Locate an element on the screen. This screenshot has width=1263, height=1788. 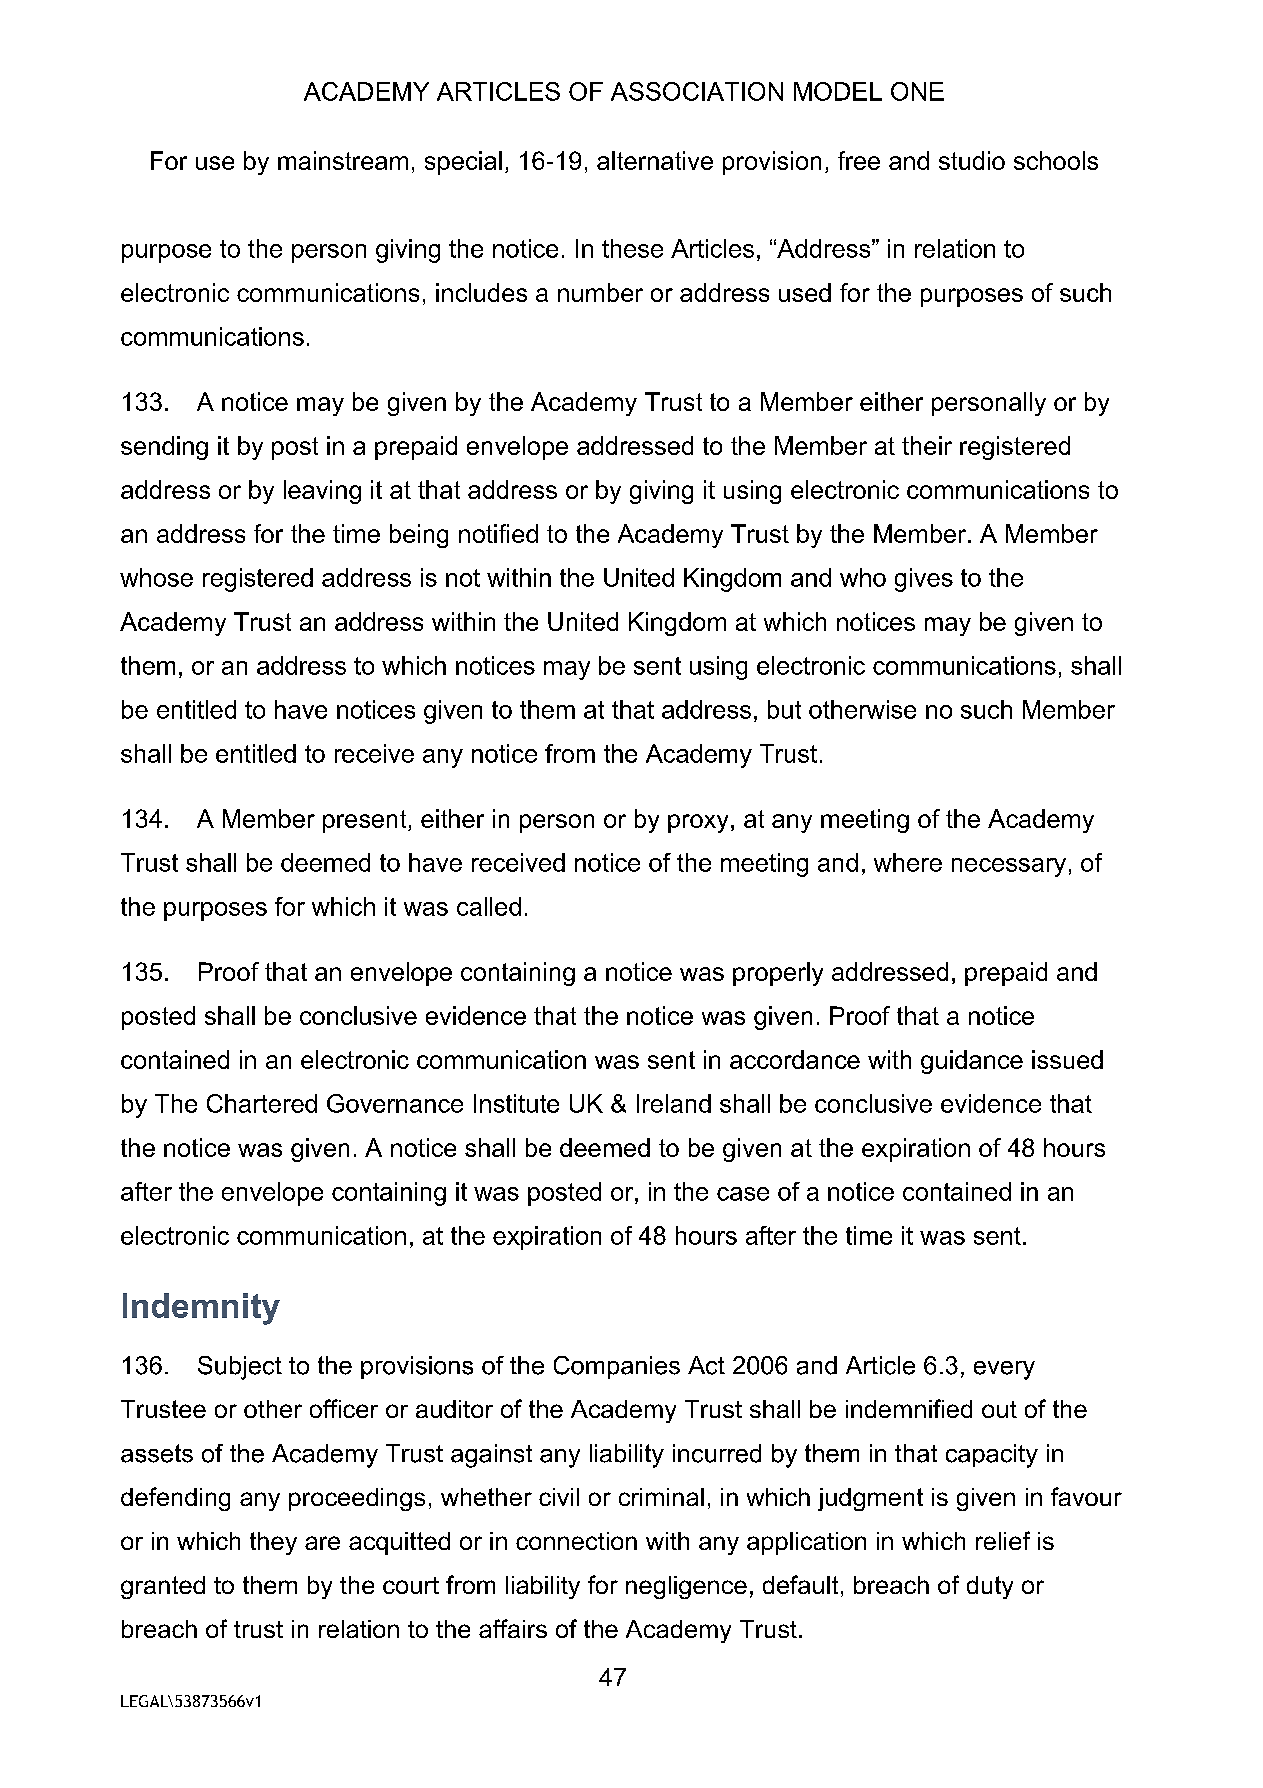
negligence is located at coordinates (686, 1587).
